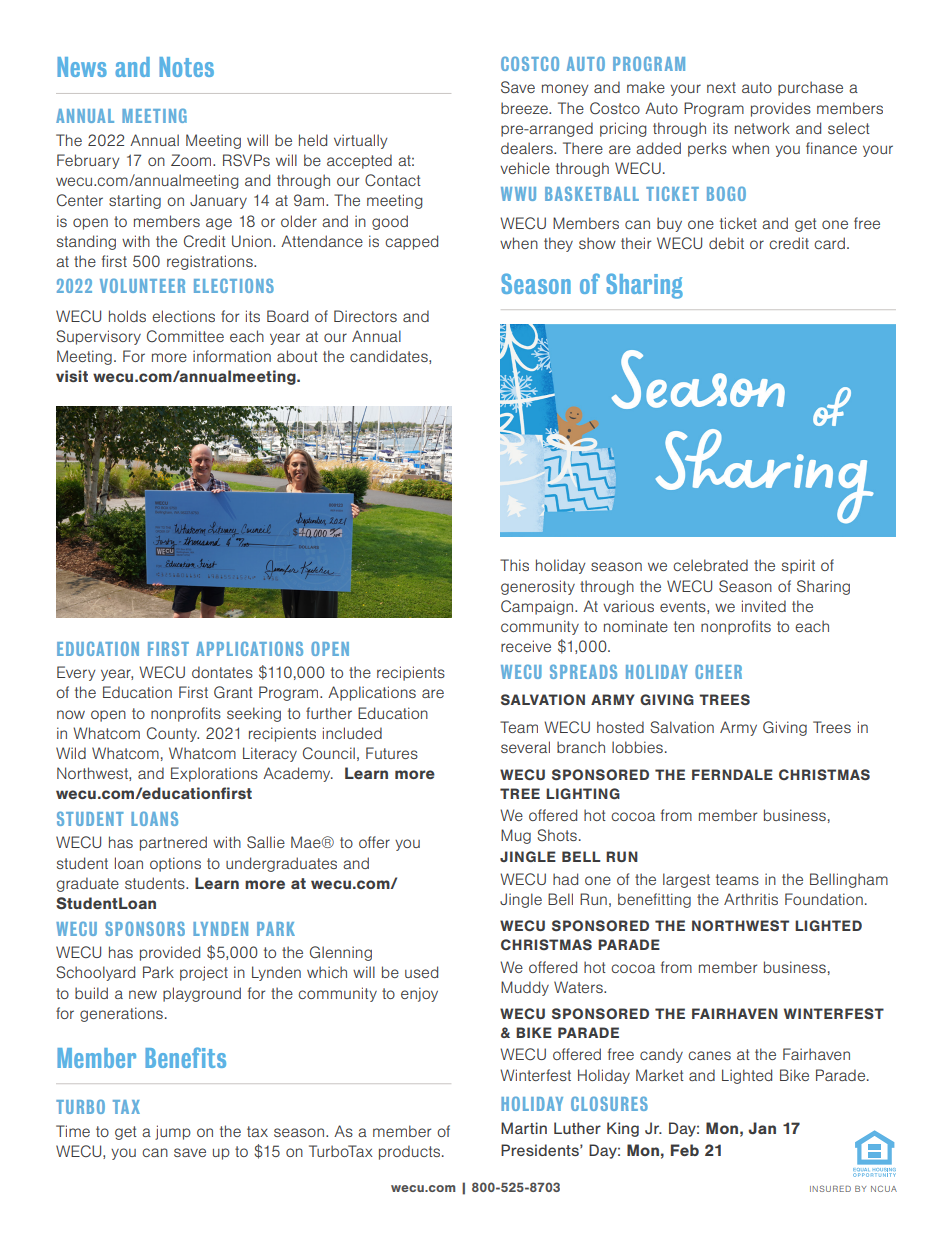  What do you see at coordinates (173, 843) in the image?
I see `partnered` at bounding box center [173, 843].
